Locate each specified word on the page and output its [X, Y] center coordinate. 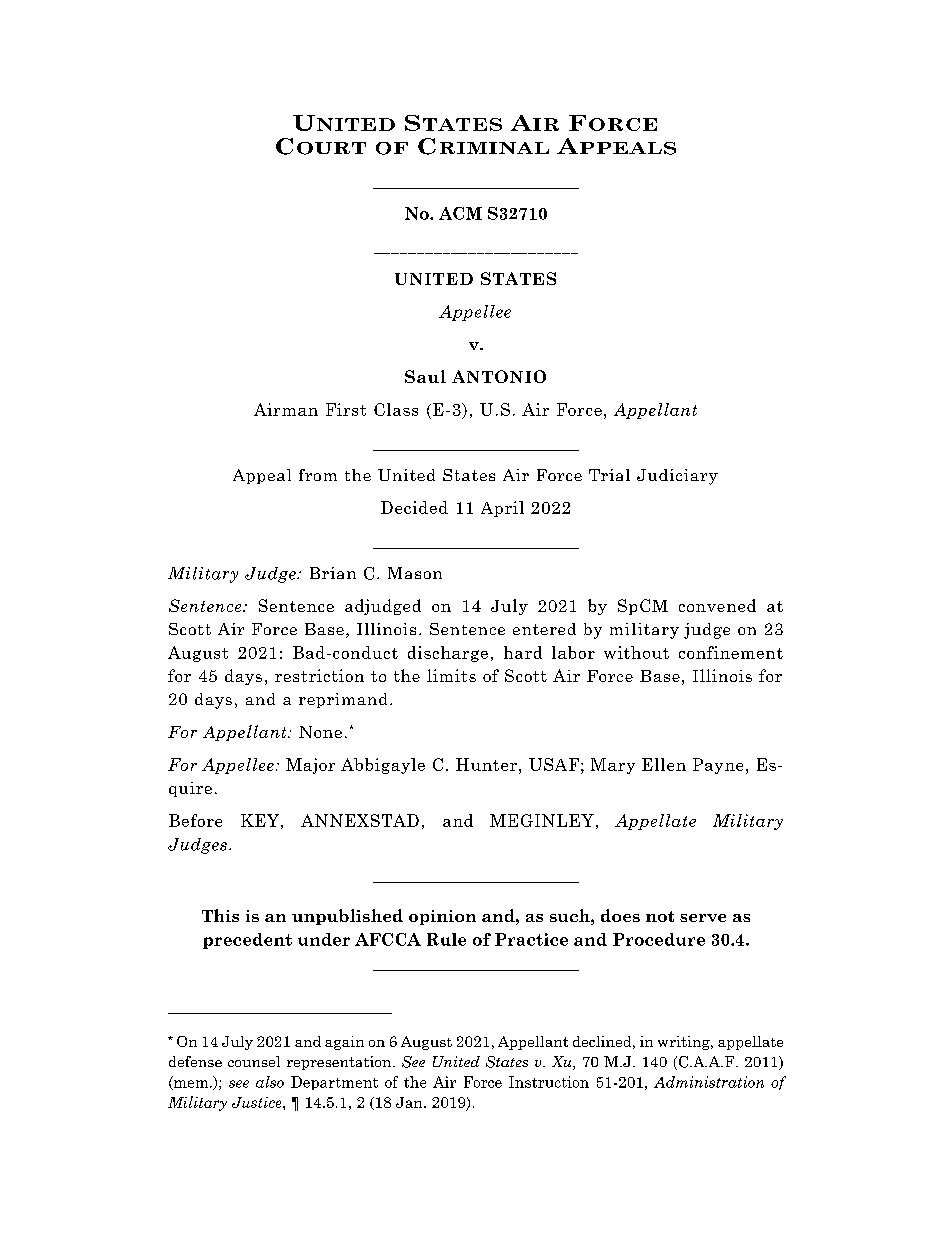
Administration [709, 1082]
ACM [460, 213]
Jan [410, 1102]
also [270, 1082]
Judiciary [677, 477]
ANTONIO [499, 376]
